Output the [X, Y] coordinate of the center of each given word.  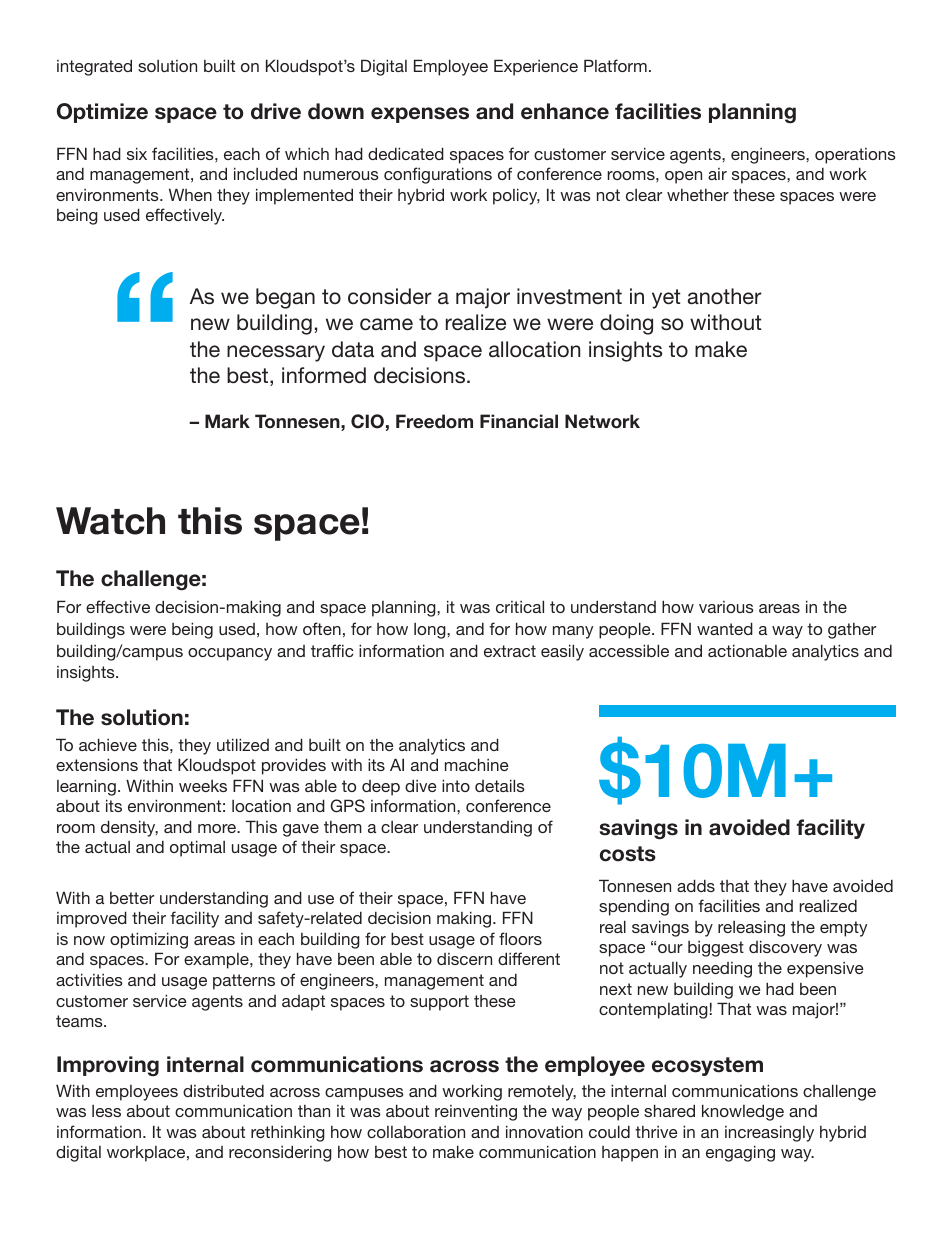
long [431, 631]
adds [696, 885]
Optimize [102, 113]
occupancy [230, 654]
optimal [197, 848]
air [717, 174]
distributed [223, 1090]
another [725, 296]
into [456, 785]
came [386, 324]
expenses [420, 115]
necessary [276, 353]
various [726, 607]
